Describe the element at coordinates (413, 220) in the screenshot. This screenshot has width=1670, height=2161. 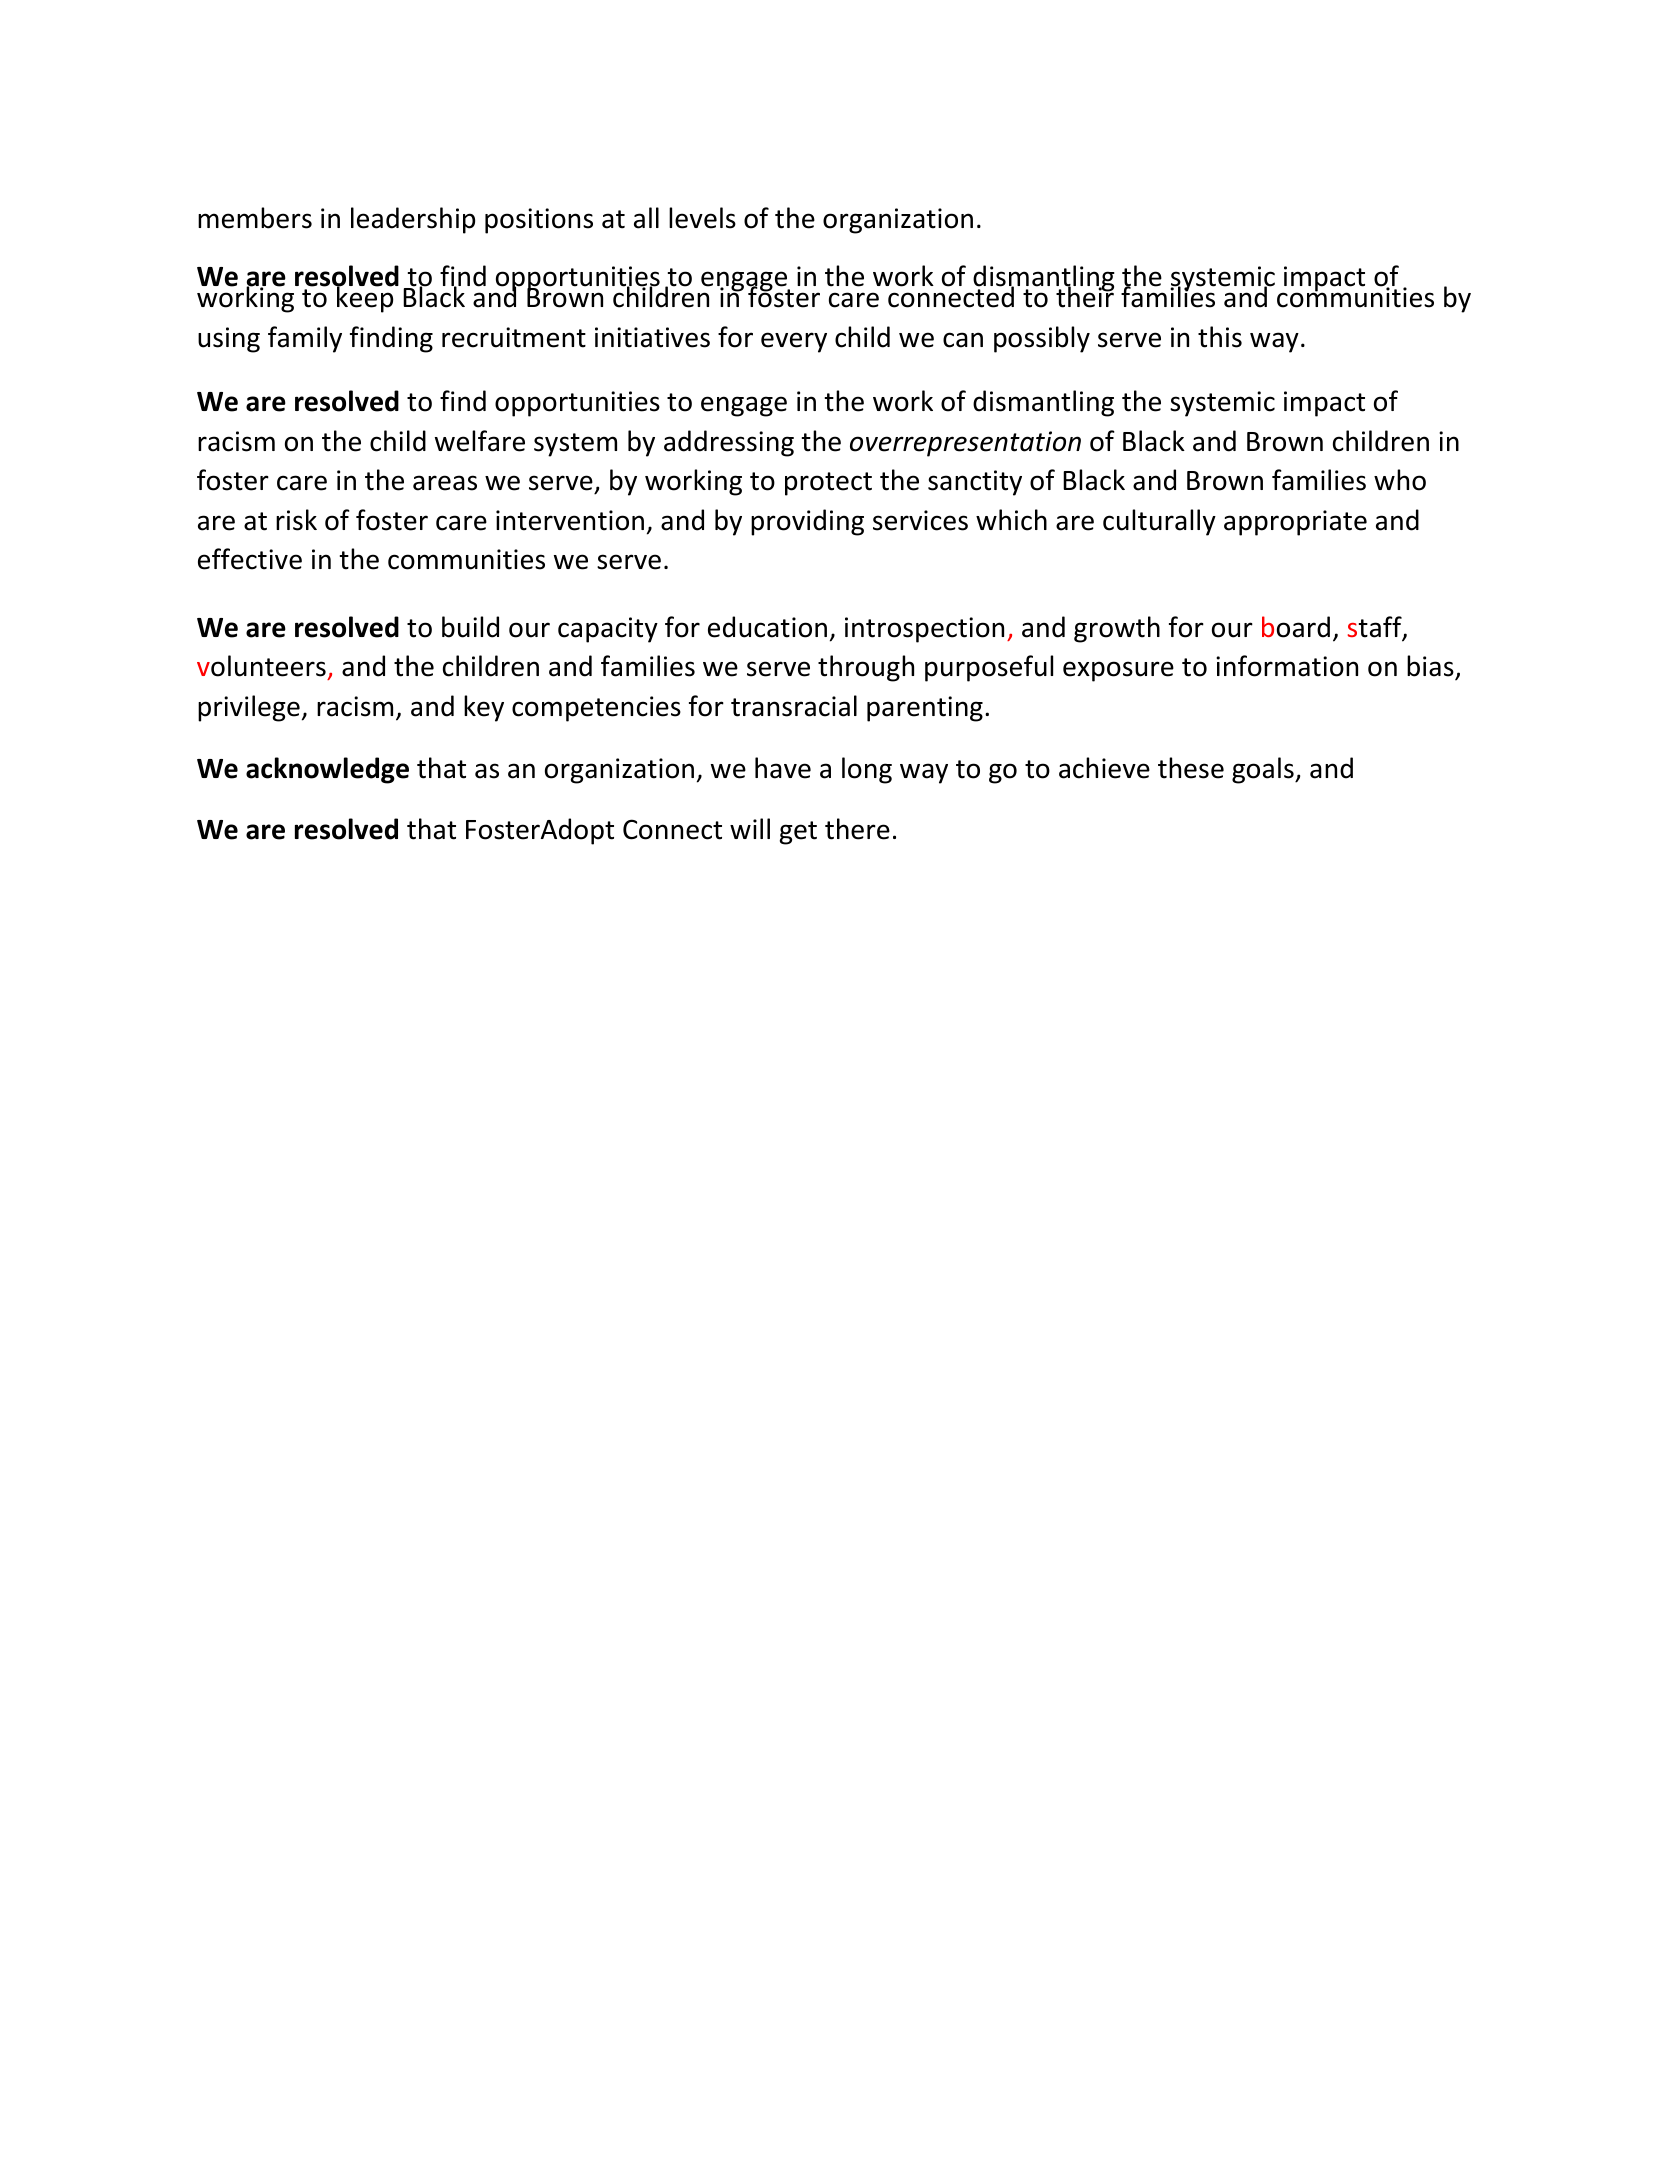
I see `leadership` at that location.
